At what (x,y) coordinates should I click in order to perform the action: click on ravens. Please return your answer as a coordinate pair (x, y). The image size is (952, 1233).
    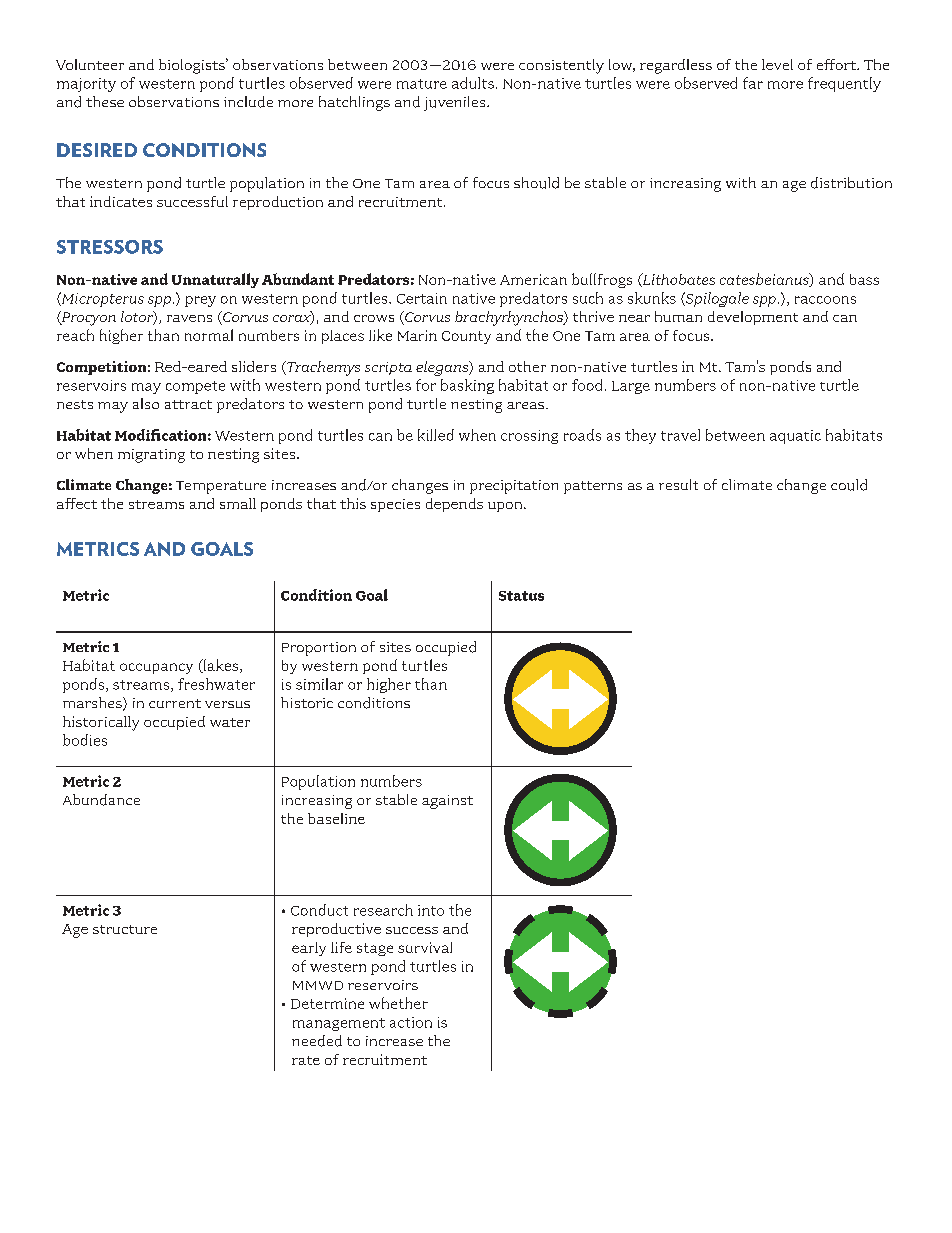
    Looking at the image, I should click on (189, 318).
